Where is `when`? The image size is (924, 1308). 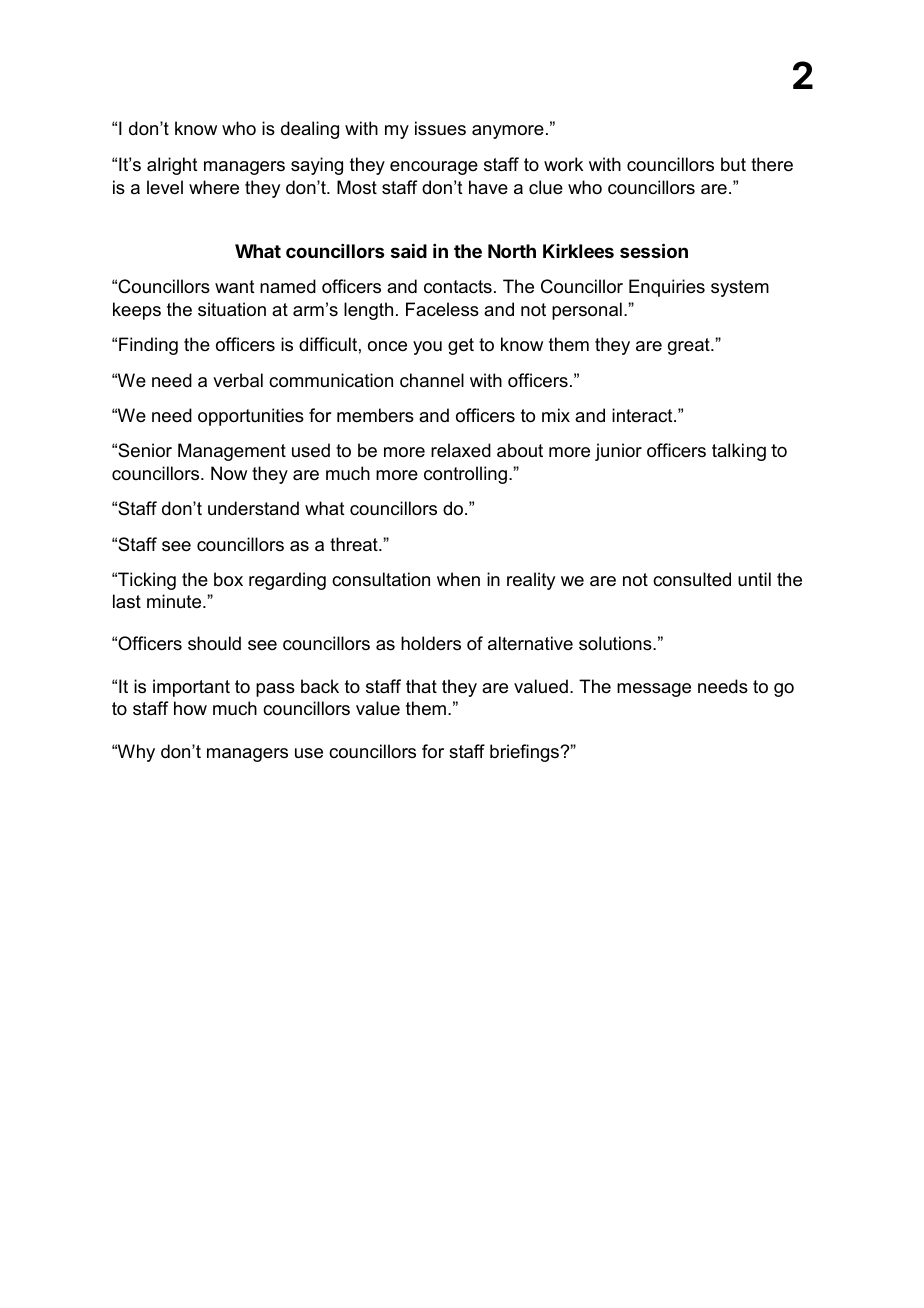
when is located at coordinates (458, 579).
